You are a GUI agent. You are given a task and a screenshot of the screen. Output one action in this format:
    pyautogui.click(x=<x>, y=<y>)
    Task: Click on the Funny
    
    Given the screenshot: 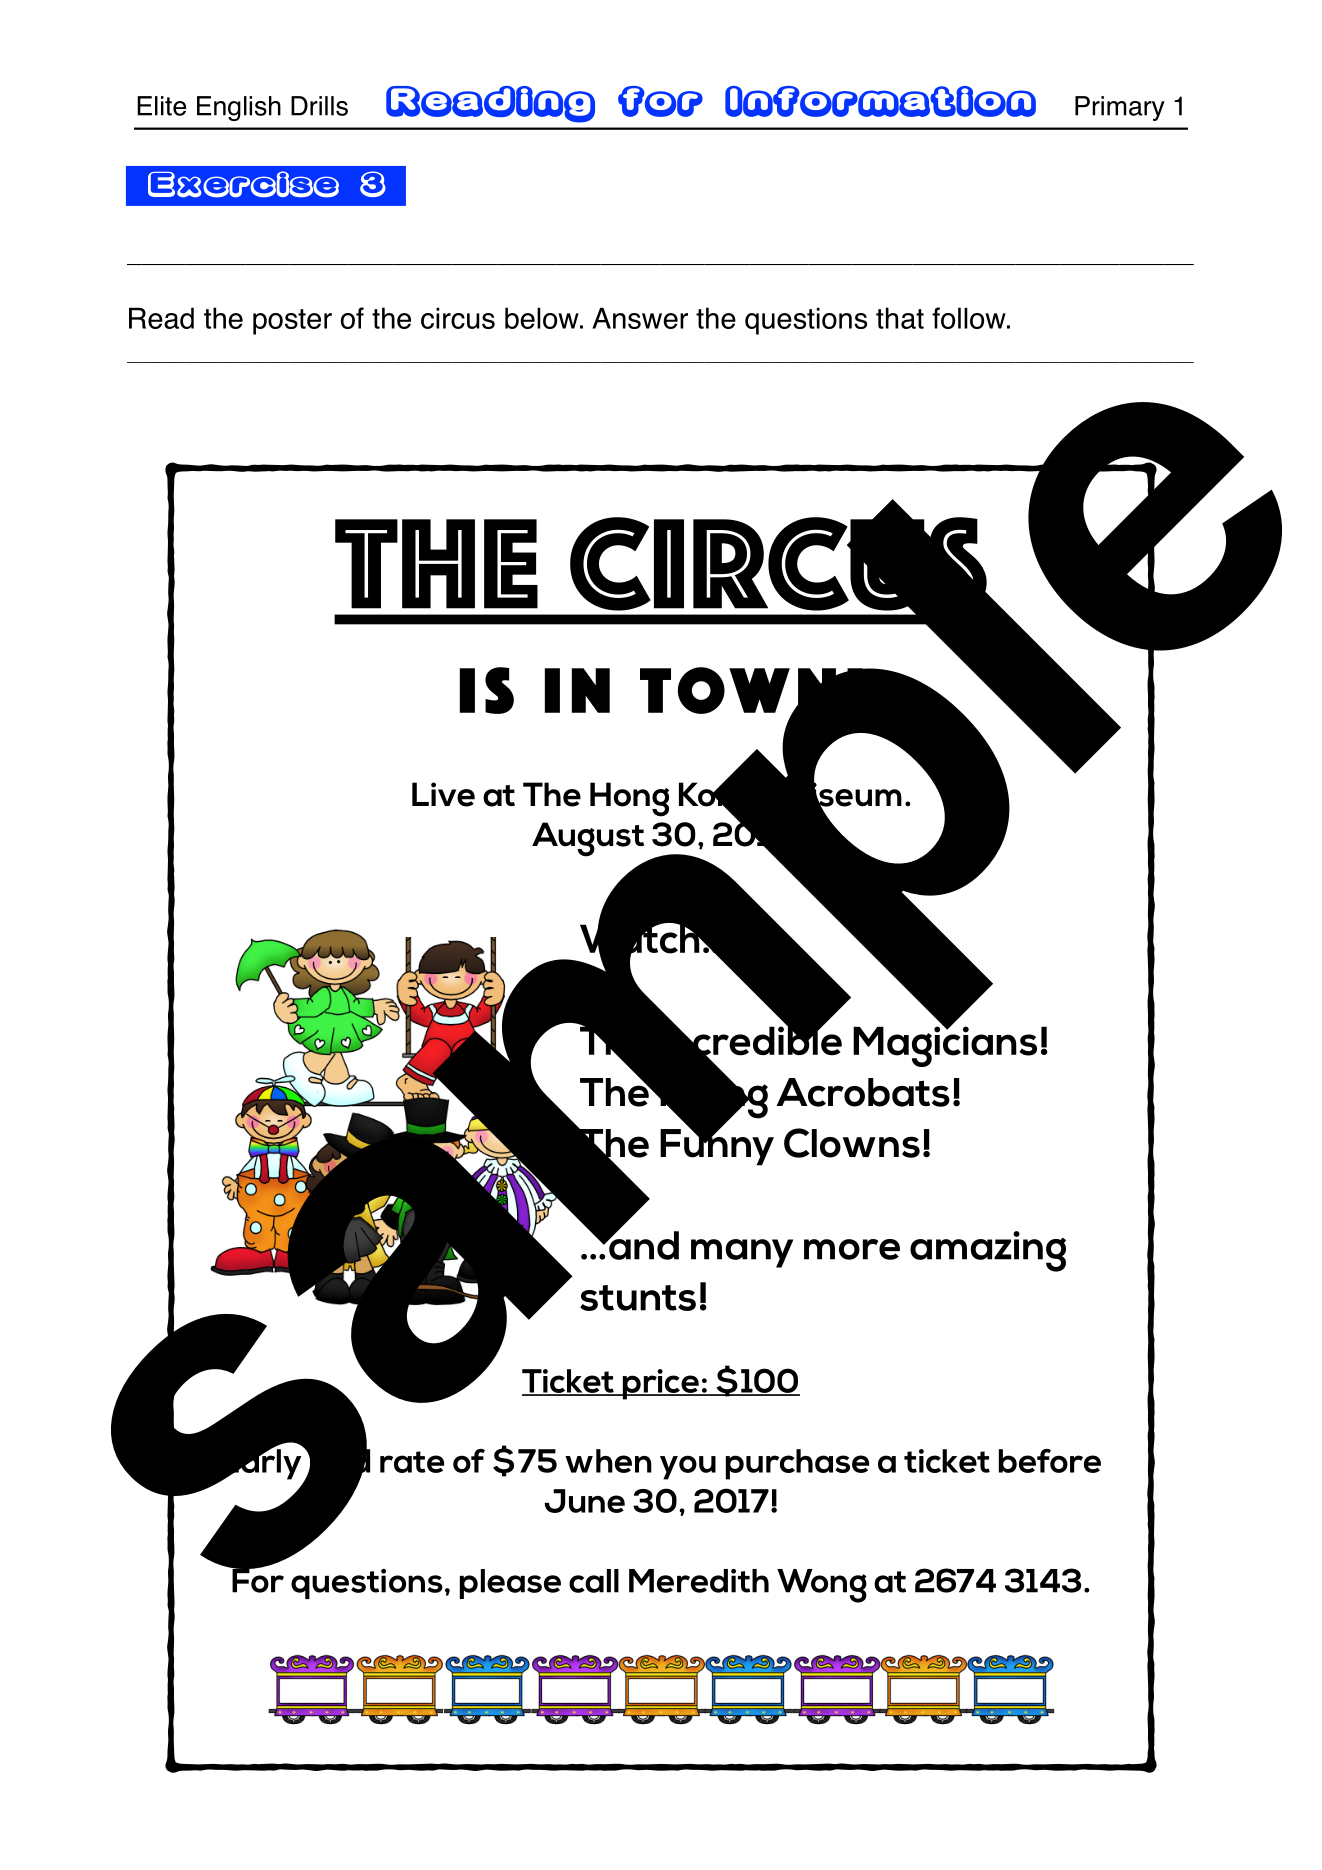 What is the action you would take?
    pyautogui.click(x=717, y=1146)
